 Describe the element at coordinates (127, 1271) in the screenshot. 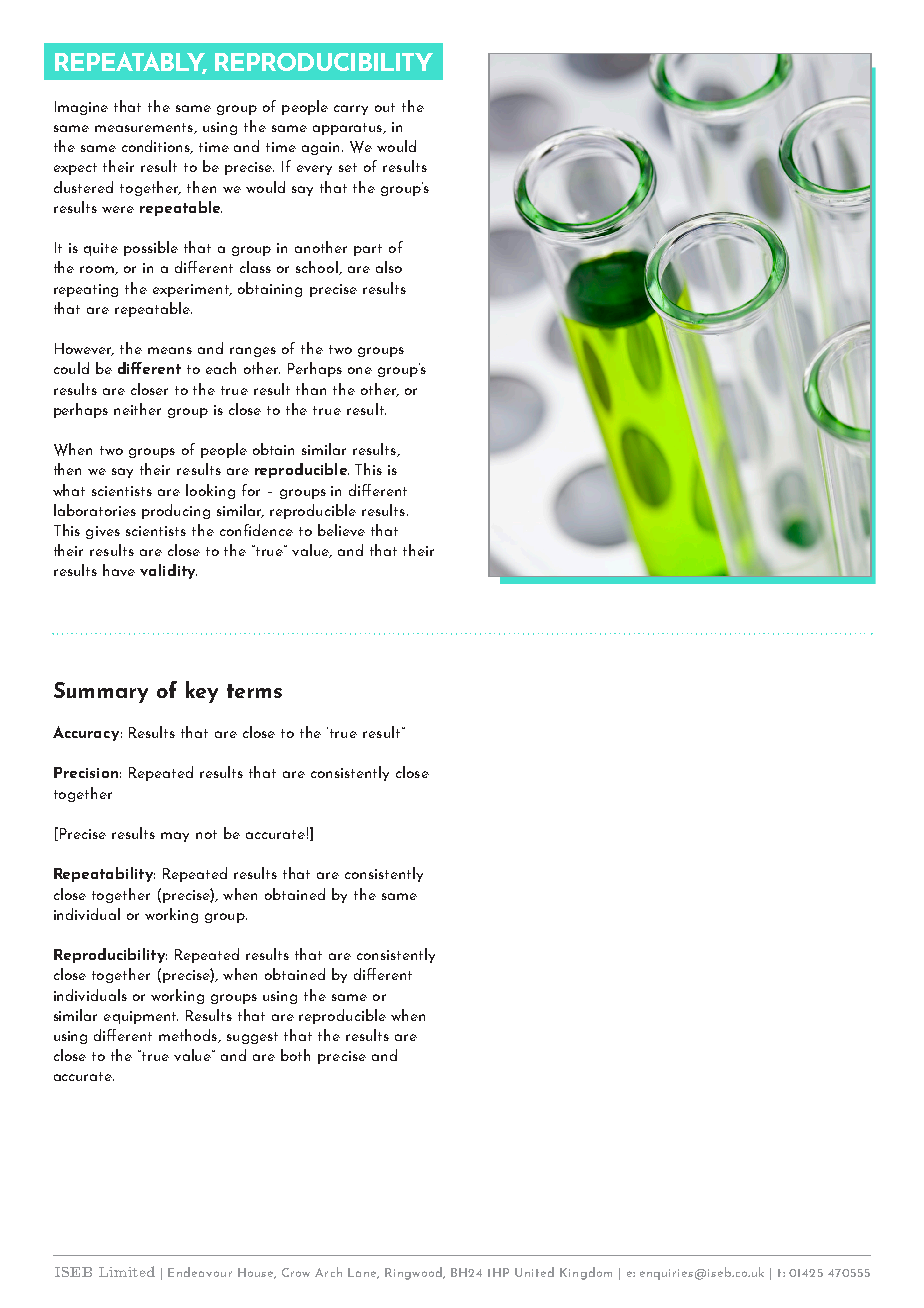

I see `Limited` at that location.
